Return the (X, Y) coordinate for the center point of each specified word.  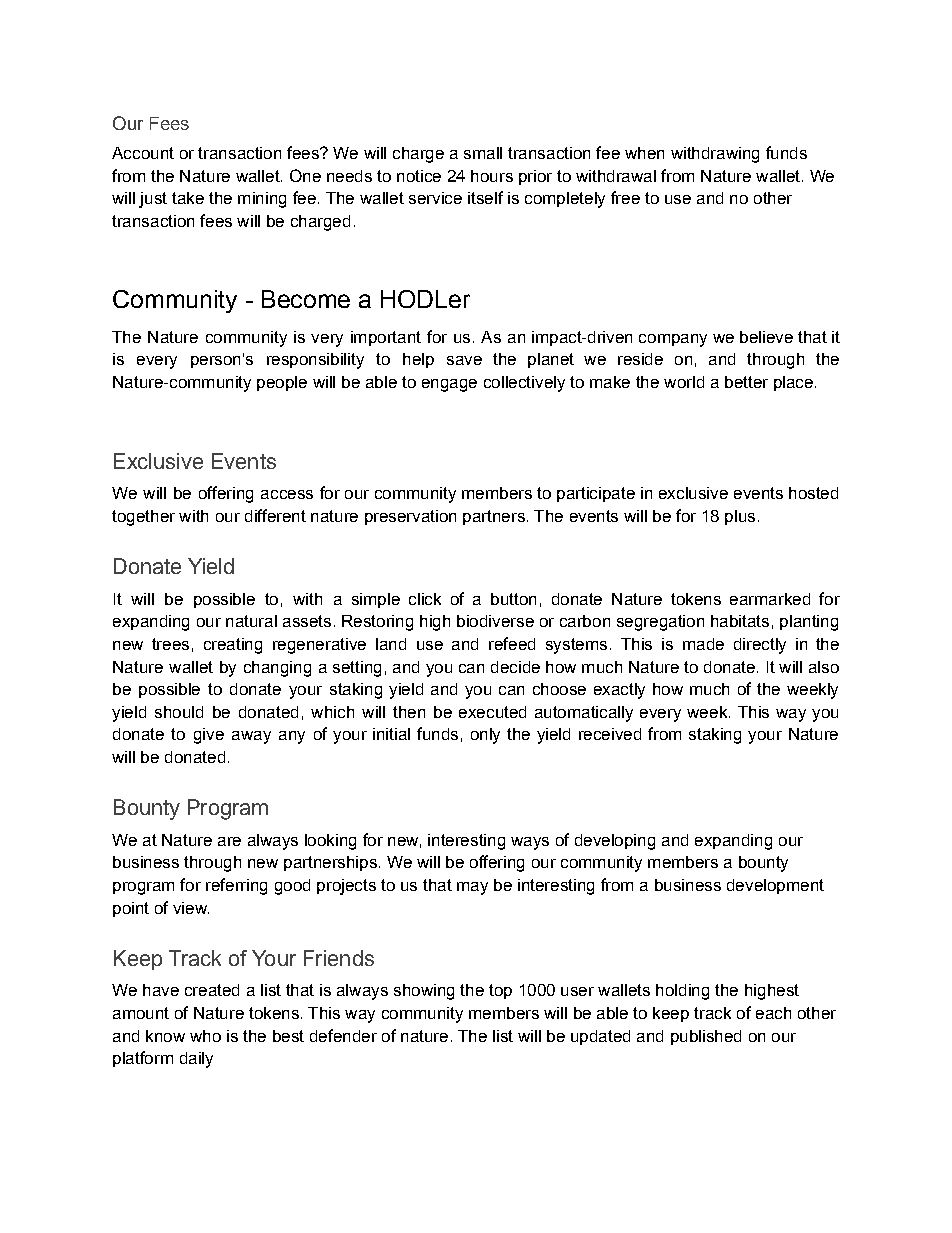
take (188, 198)
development (775, 886)
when (644, 153)
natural (251, 621)
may (472, 888)
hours (492, 176)
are (229, 841)
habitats (740, 621)
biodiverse (495, 621)
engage (449, 385)
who (205, 1036)
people (282, 383)
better (746, 382)
